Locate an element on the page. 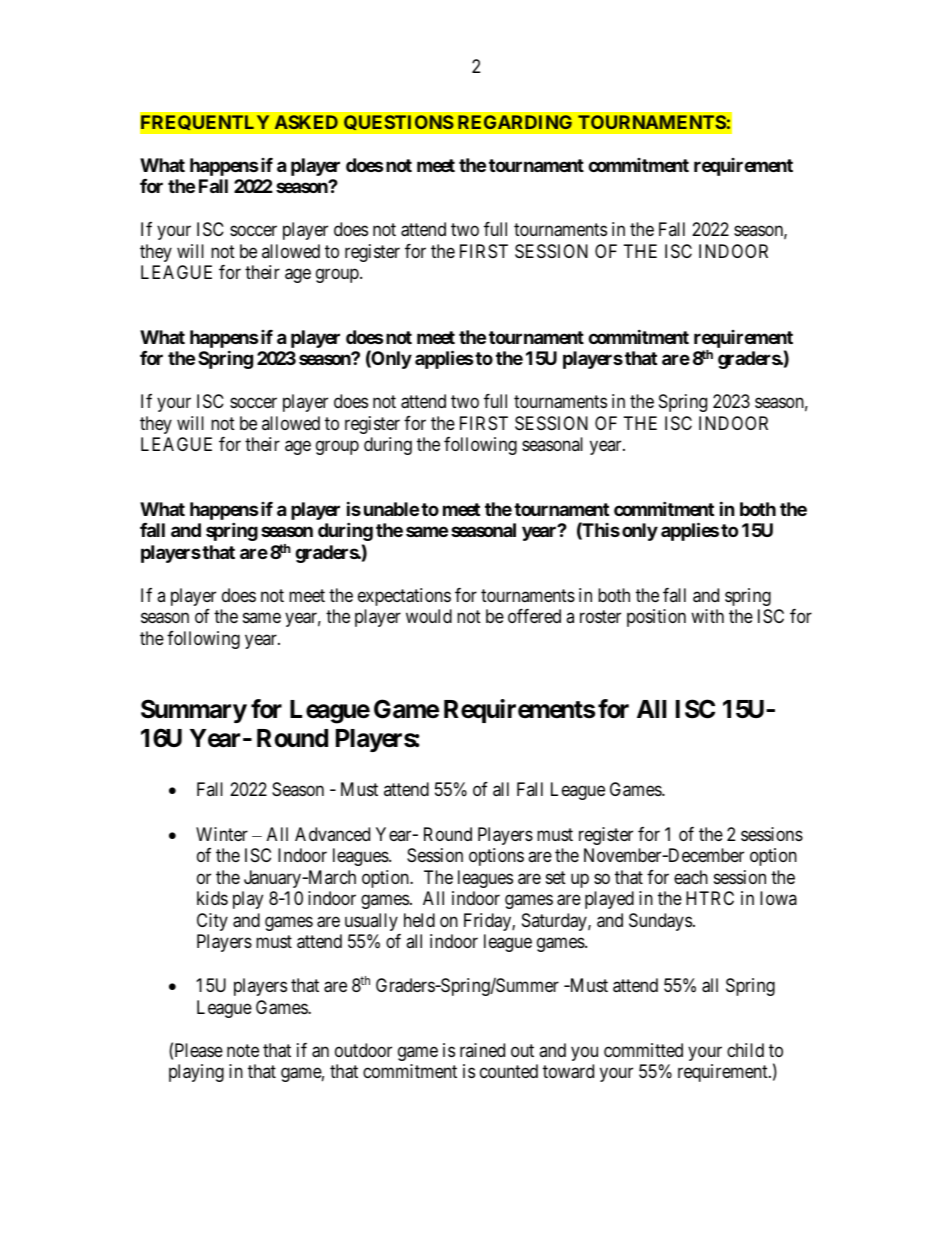 This document has width=952, height=1233. offered is located at coordinates (534, 616).
